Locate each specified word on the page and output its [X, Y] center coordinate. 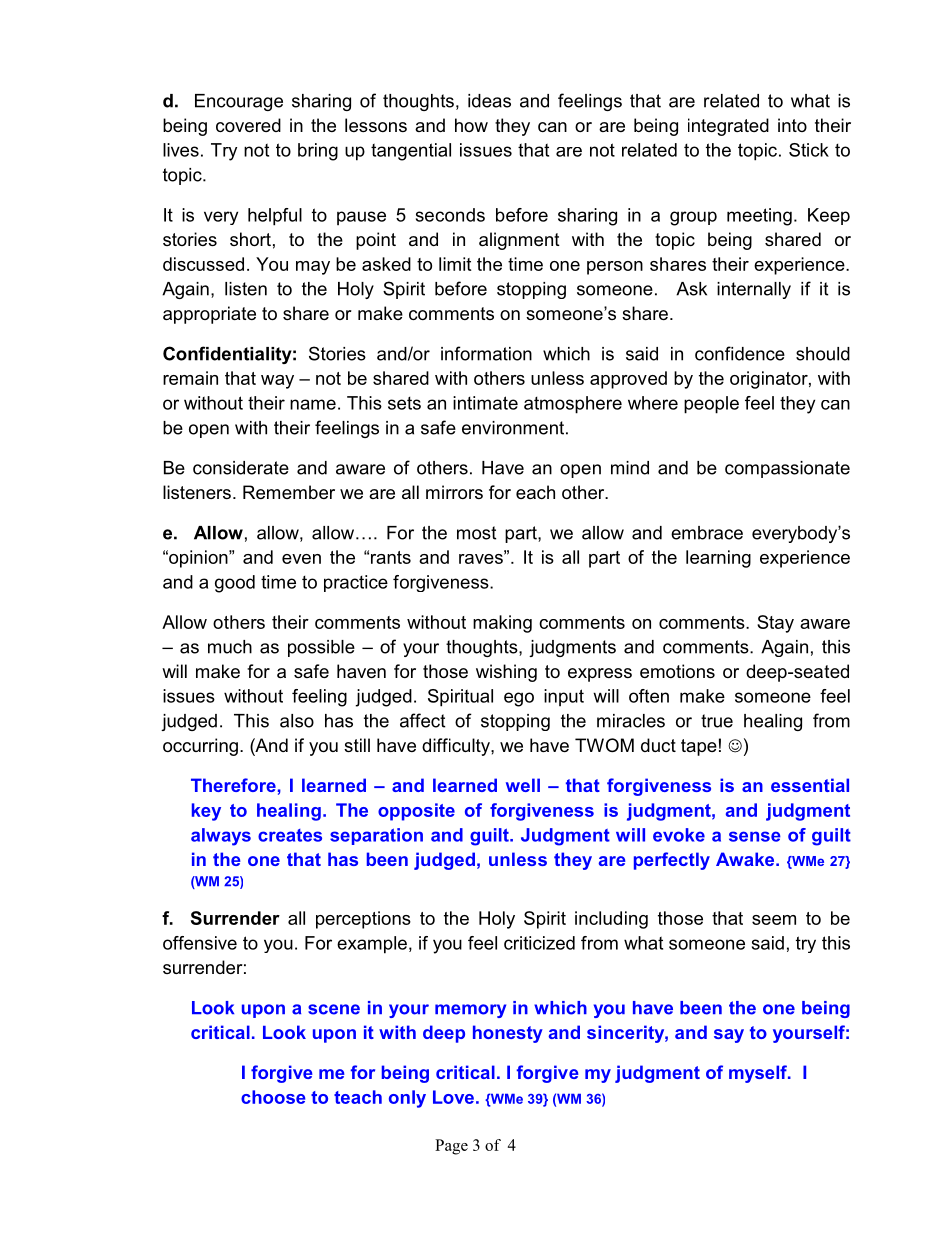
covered [248, 125]
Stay [775, 624]
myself [759, 1074]
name [313, 404]
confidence [740, 353]
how [471, 125]
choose [273, 1097]
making [502, 624]
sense [755, 836]
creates [290, 835]
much [230, 647]
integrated [728, 127]
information [486, 353]
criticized [539, 943]
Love [453, 1097]
